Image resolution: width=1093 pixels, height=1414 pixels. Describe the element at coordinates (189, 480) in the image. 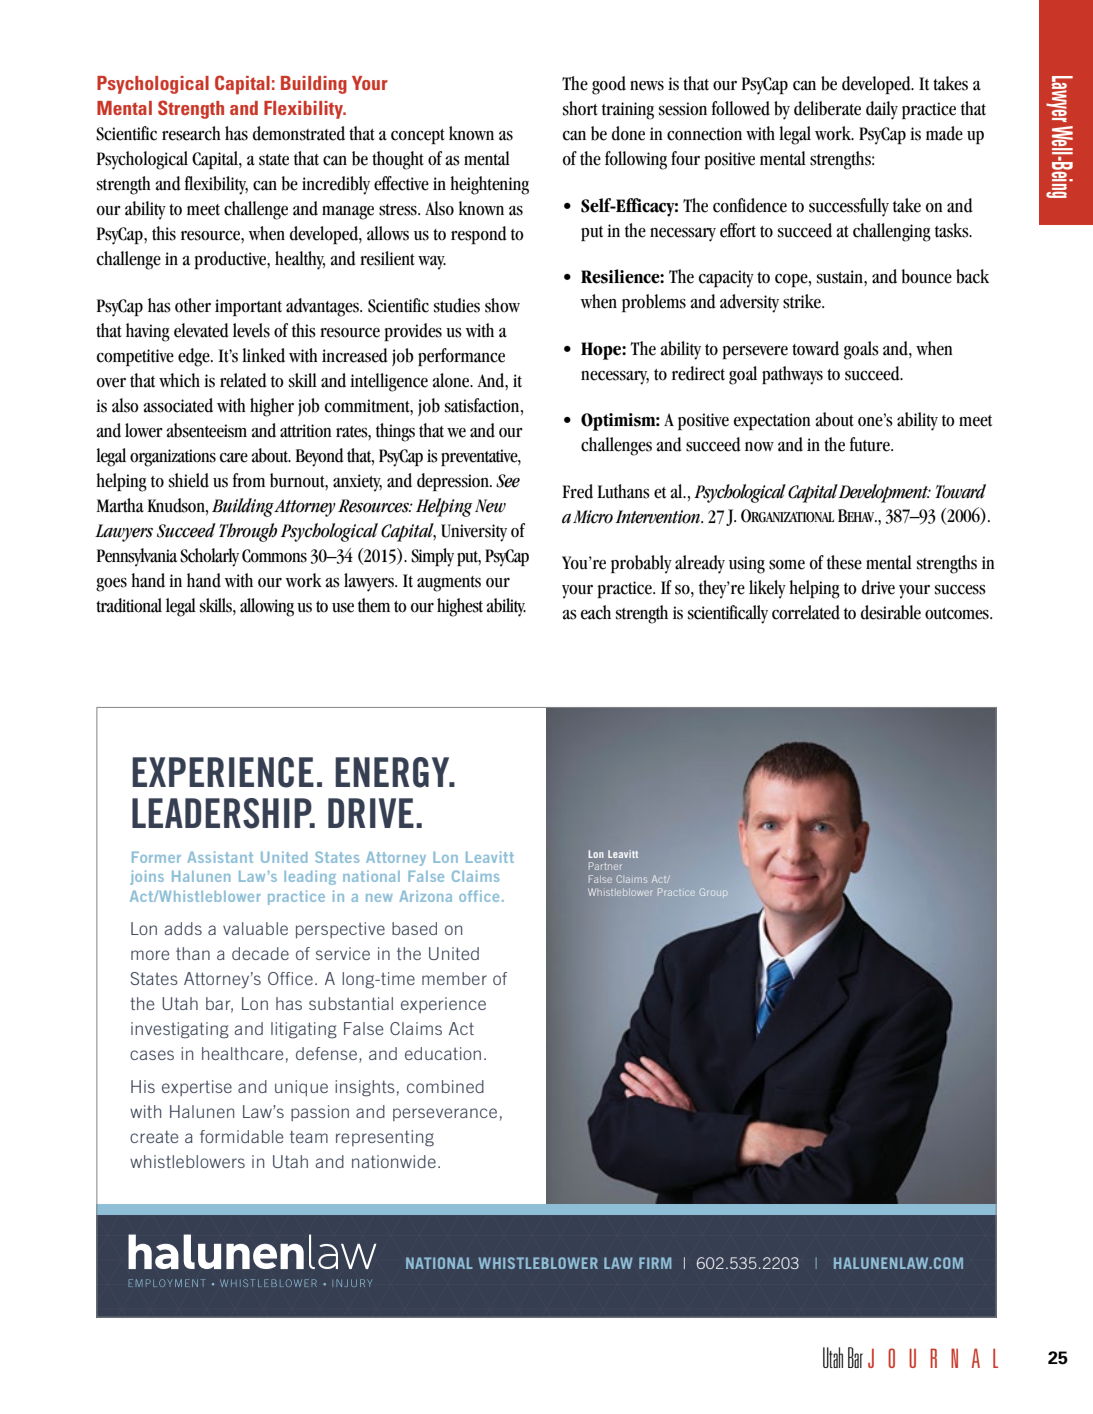

I see `shield` at that location.
